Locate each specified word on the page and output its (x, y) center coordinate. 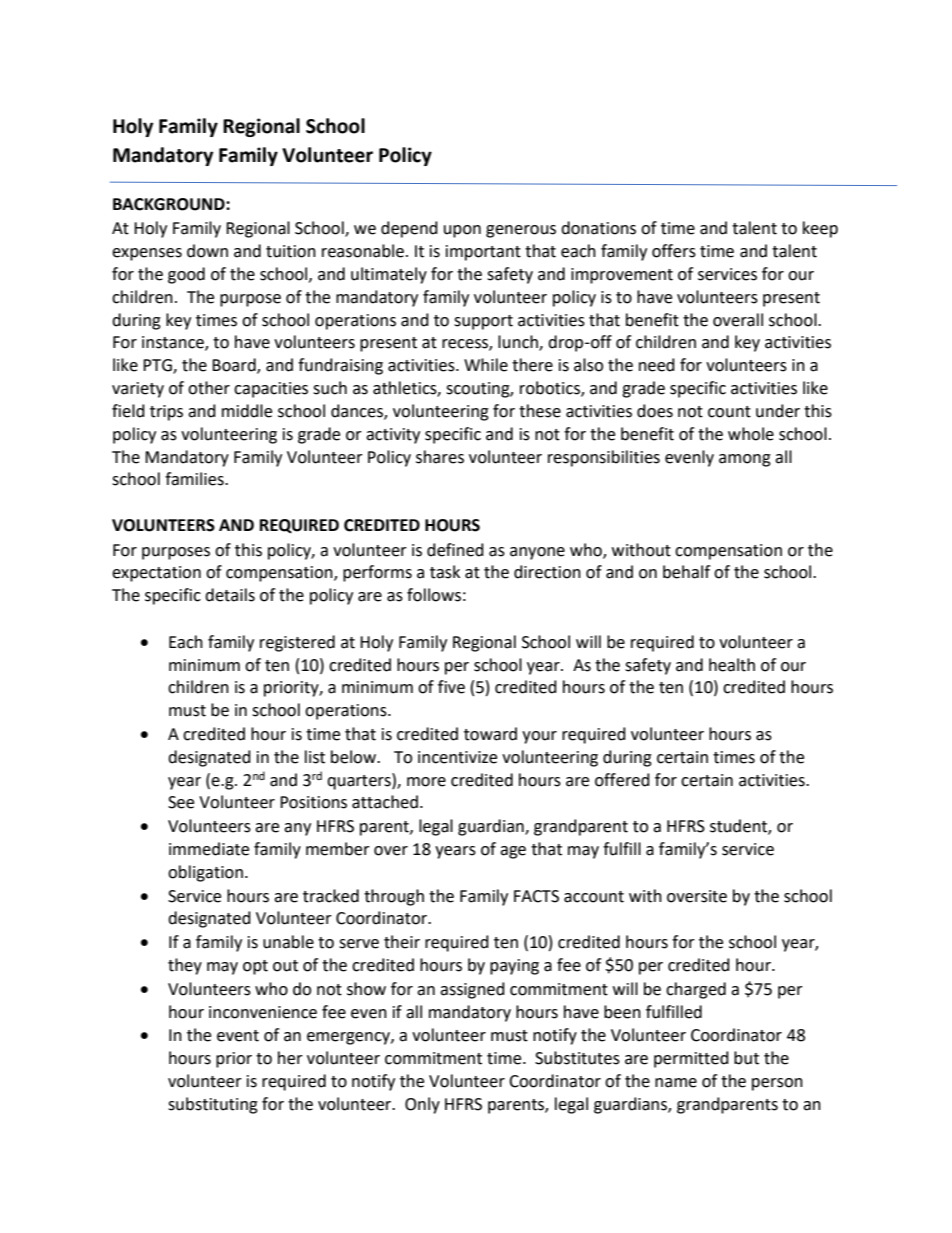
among (745, 460)
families (195, 479)
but (746, 1058)
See (181, 802)
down (207, 251)
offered (622, 780)
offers (674, 251)
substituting (213, 1105)
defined (455, 550)
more (426, 782)
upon (462, 231)
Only (422, 1105)
